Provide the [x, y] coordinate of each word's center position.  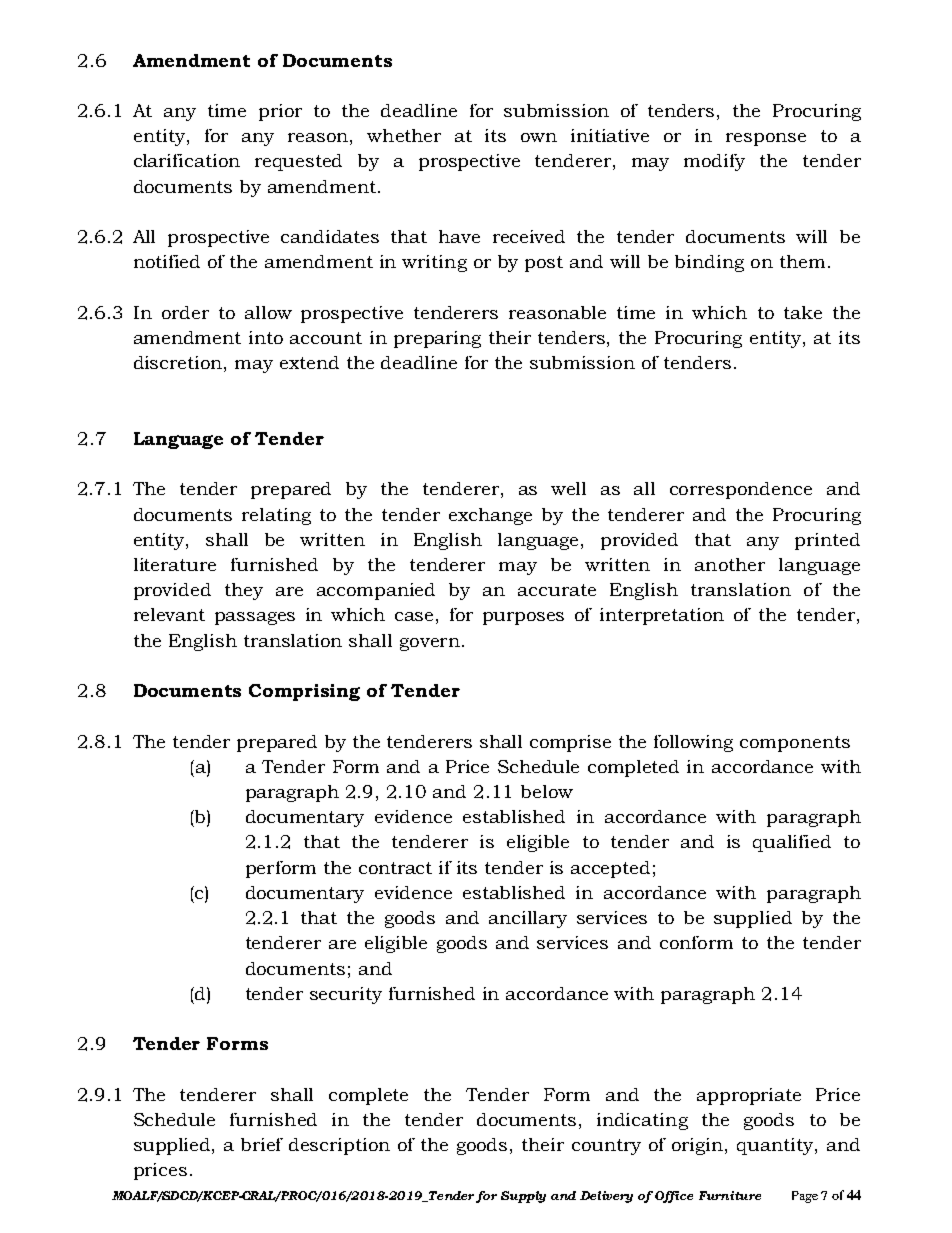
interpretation [662, 616]
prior [280, 112]
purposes [523, 618]
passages [255, 618]
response [766, 139]
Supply [523, 1197]
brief [262, 1144]
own [539, 137]
